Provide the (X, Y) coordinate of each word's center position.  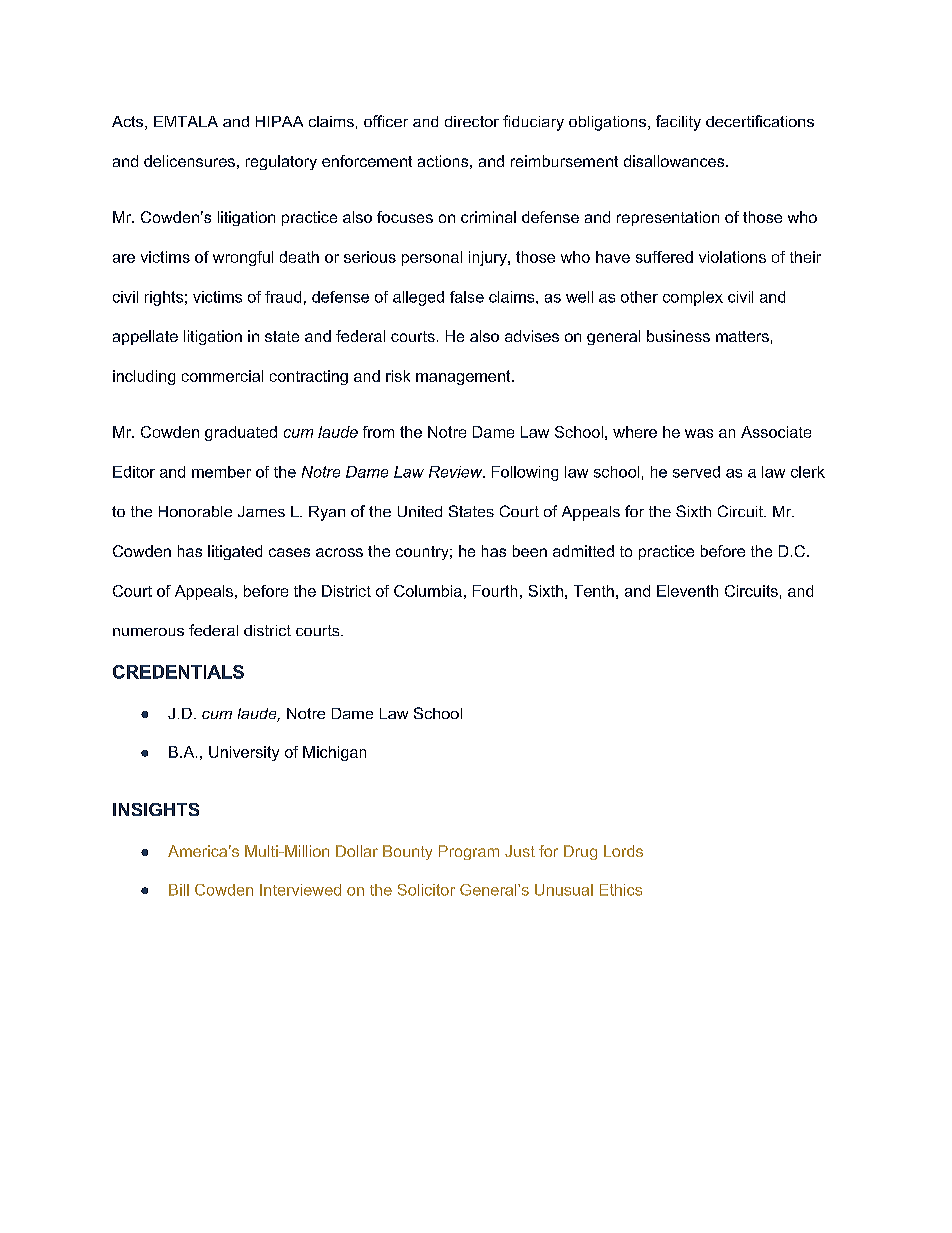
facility (678, 123)
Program (469, 852)
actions (443, 161)
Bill (179, 890)
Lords (623, 851)
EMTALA (186, 121)
